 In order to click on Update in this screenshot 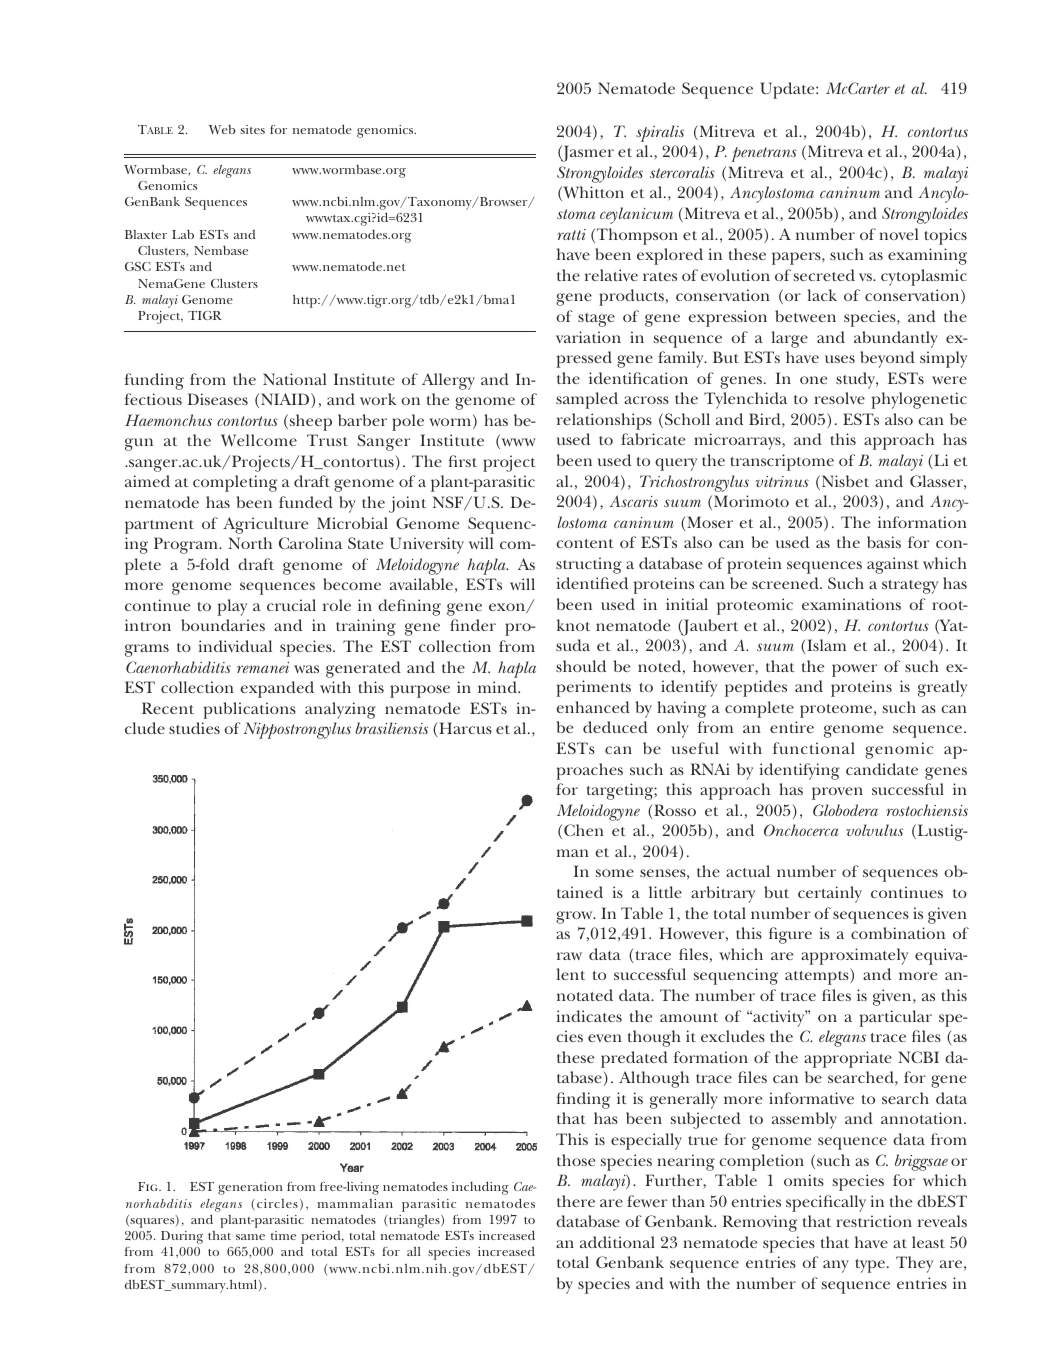, I will do `click(788, 90)`.
